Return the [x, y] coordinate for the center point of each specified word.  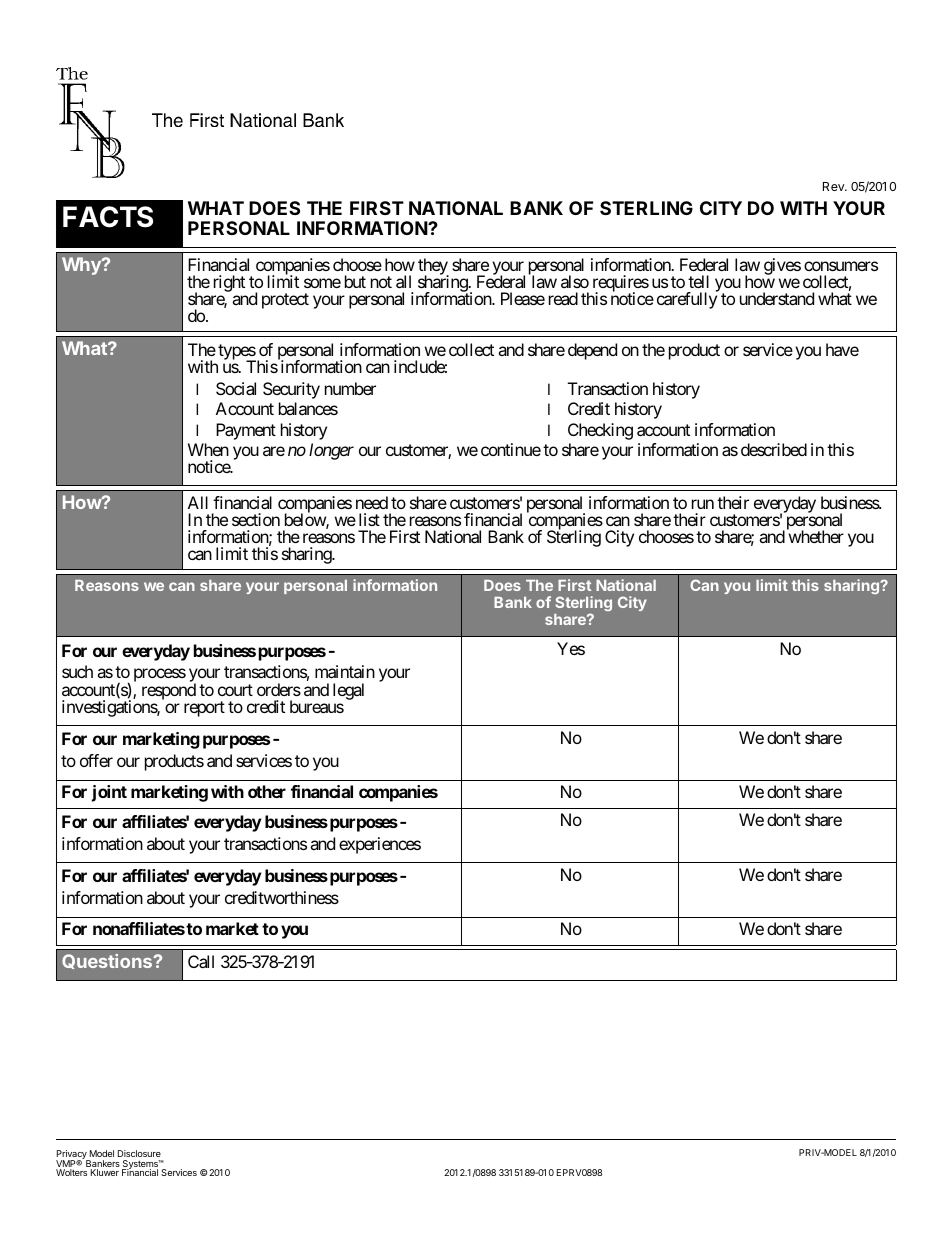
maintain [345, 671]
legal [348, 691]
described [774, 449]
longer [331, 451]
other [267, 791]
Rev [834, 186]
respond [169, 691]
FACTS [108, 217]
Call [201, 961]
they [433, 267]
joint [109, 793]
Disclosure [139, 1153]
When [208, 449]
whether [815, 536]
